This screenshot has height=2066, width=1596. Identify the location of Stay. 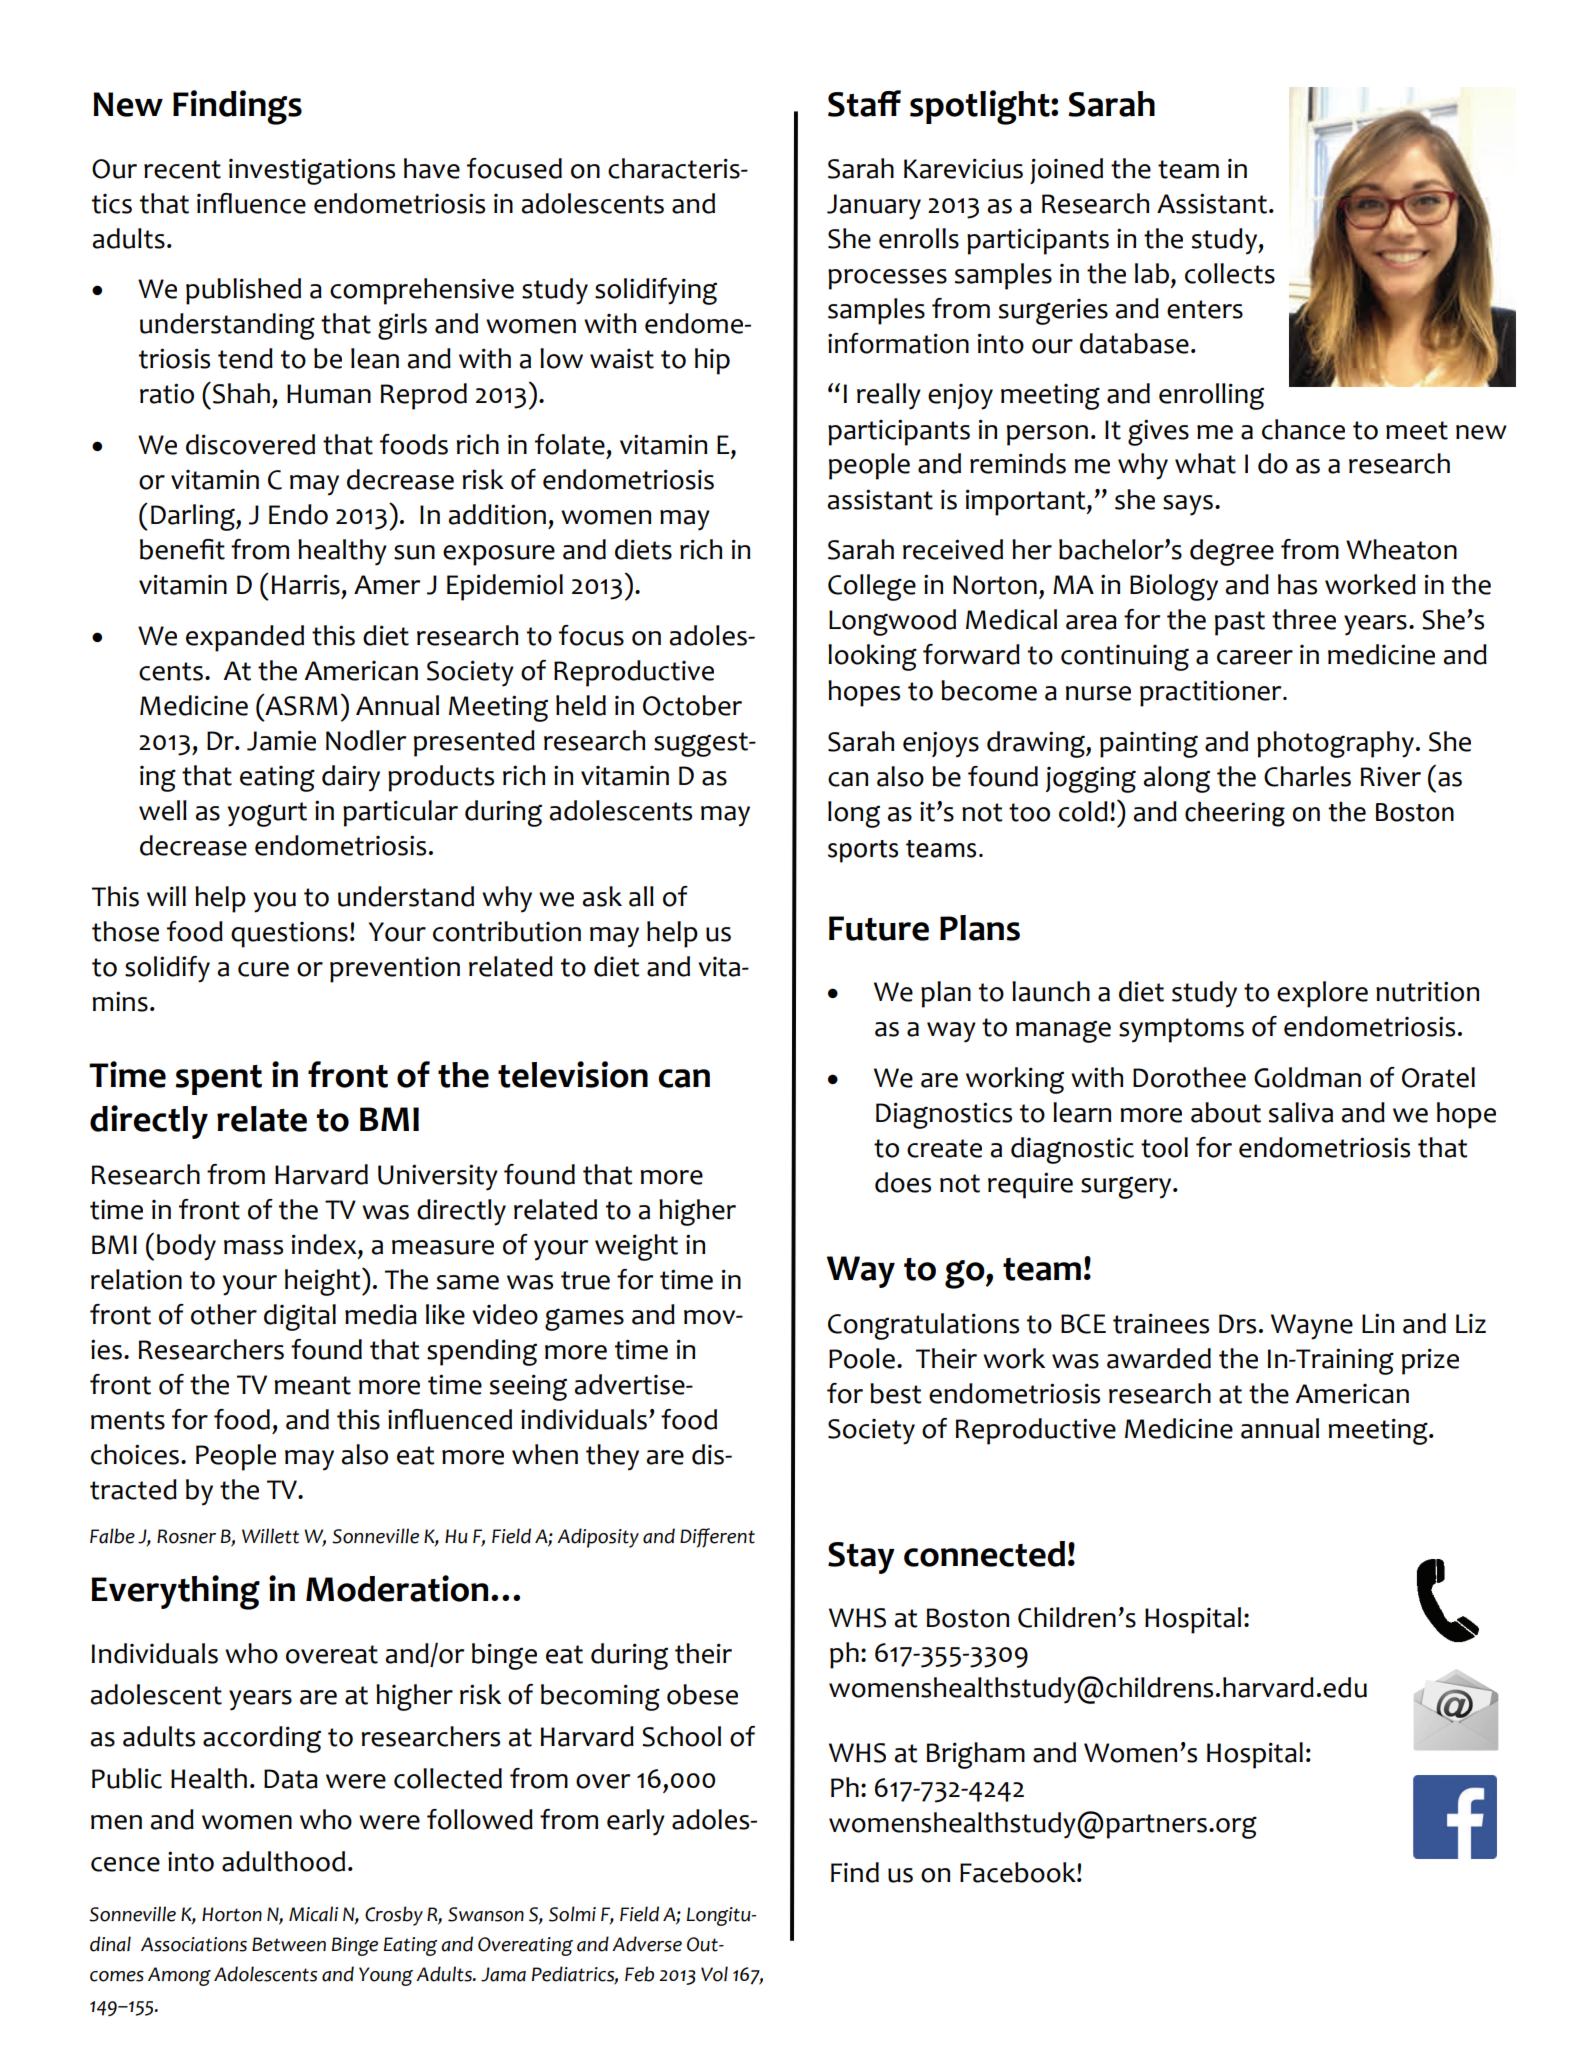
(861, 1558).
